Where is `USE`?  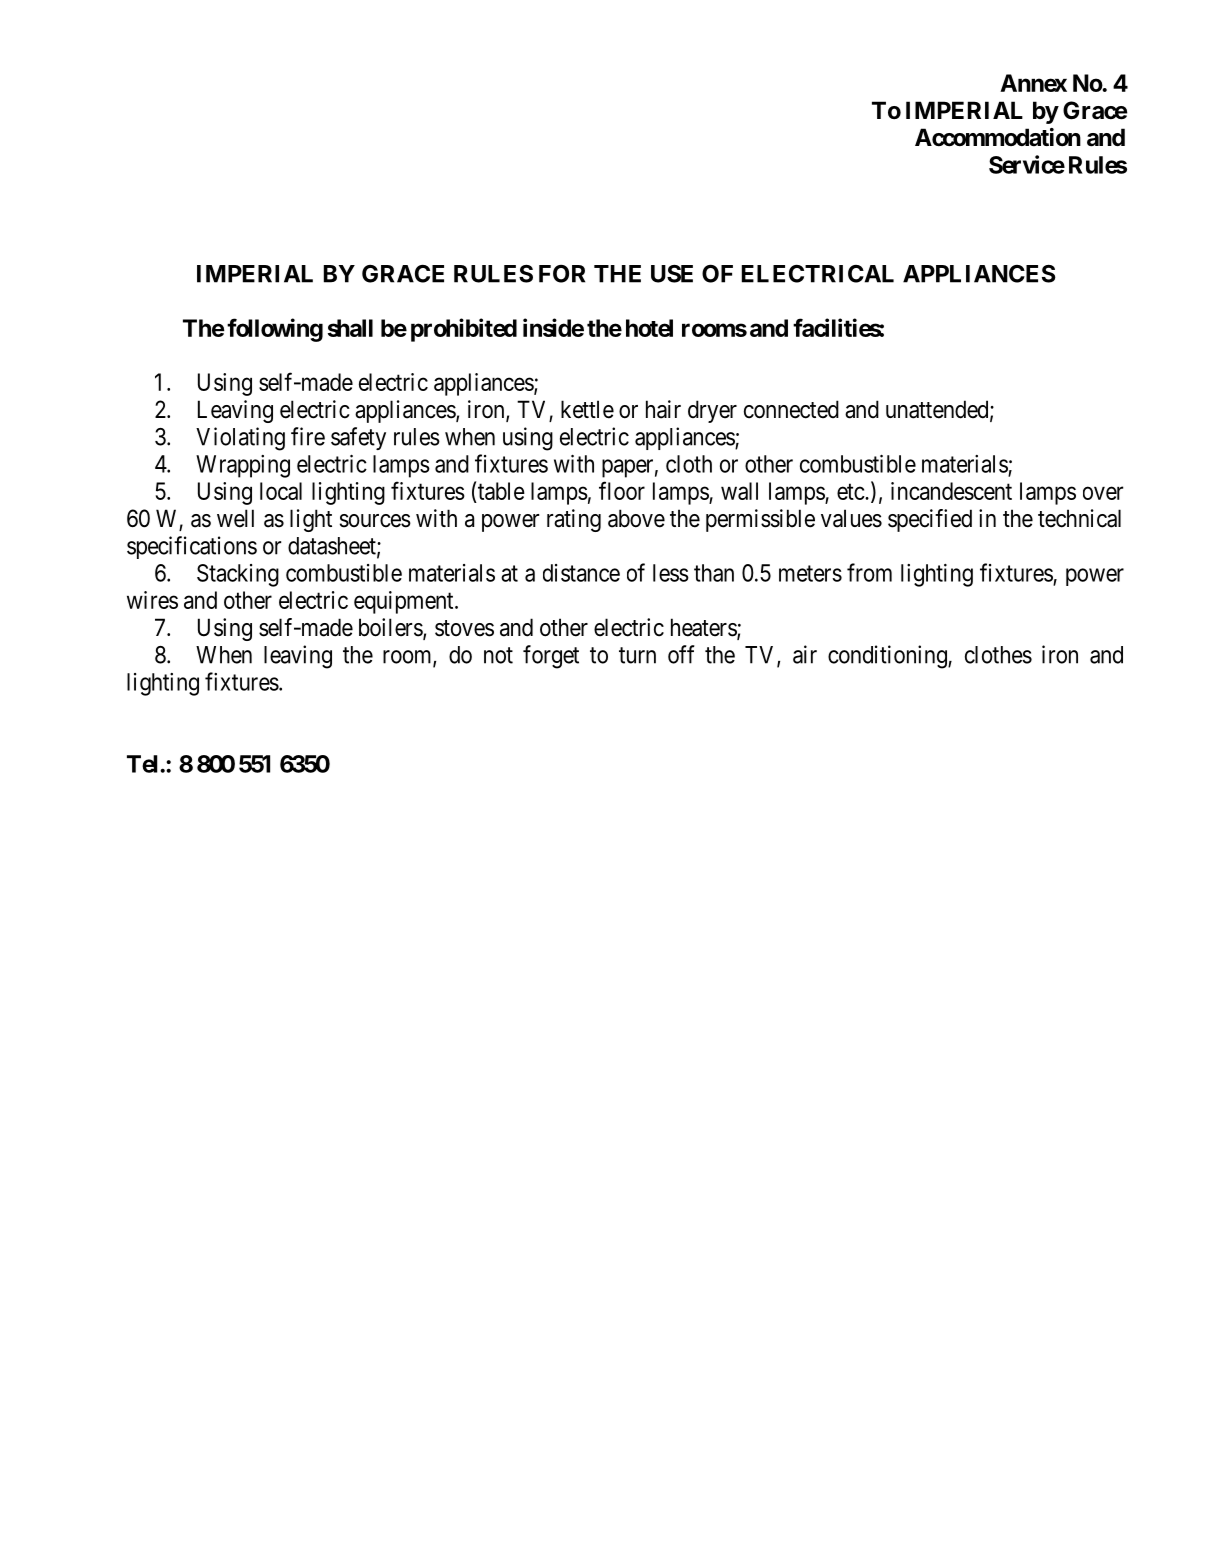 USE is located at coordinates (672, 274).
